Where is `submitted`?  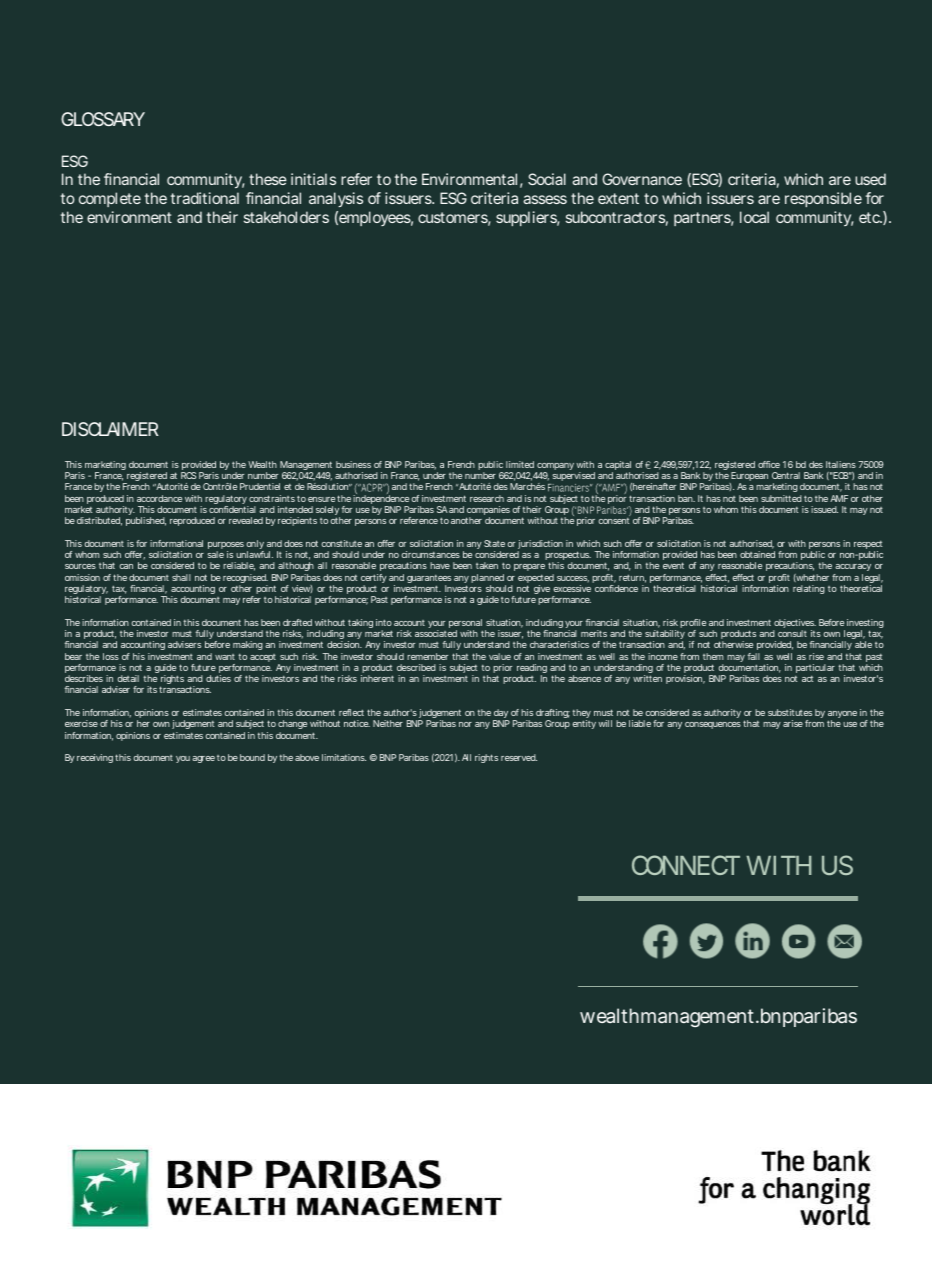 submitted is located at coordinates (781, 498).
